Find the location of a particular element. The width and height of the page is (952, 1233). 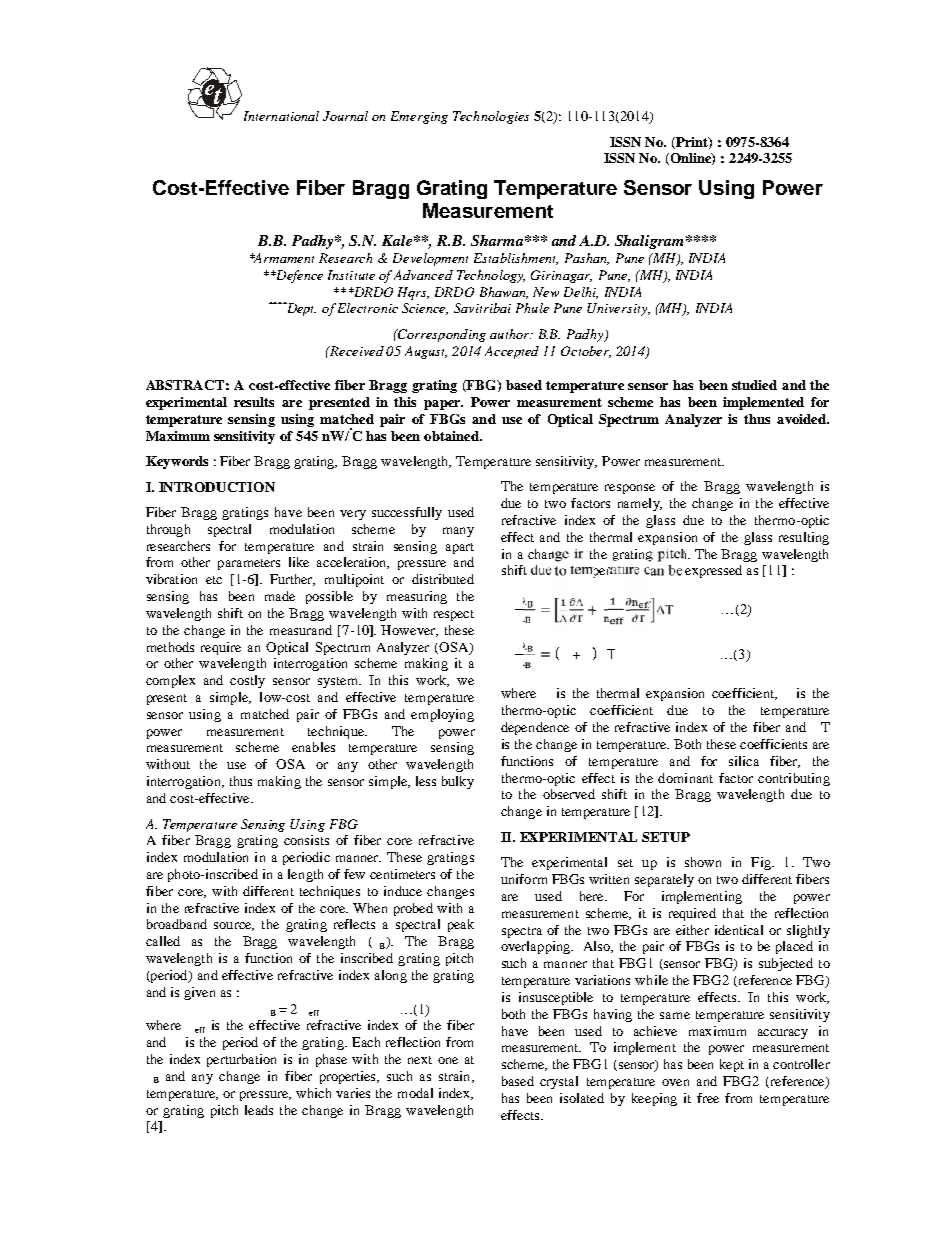

results is located at coordinates (254, 402).
